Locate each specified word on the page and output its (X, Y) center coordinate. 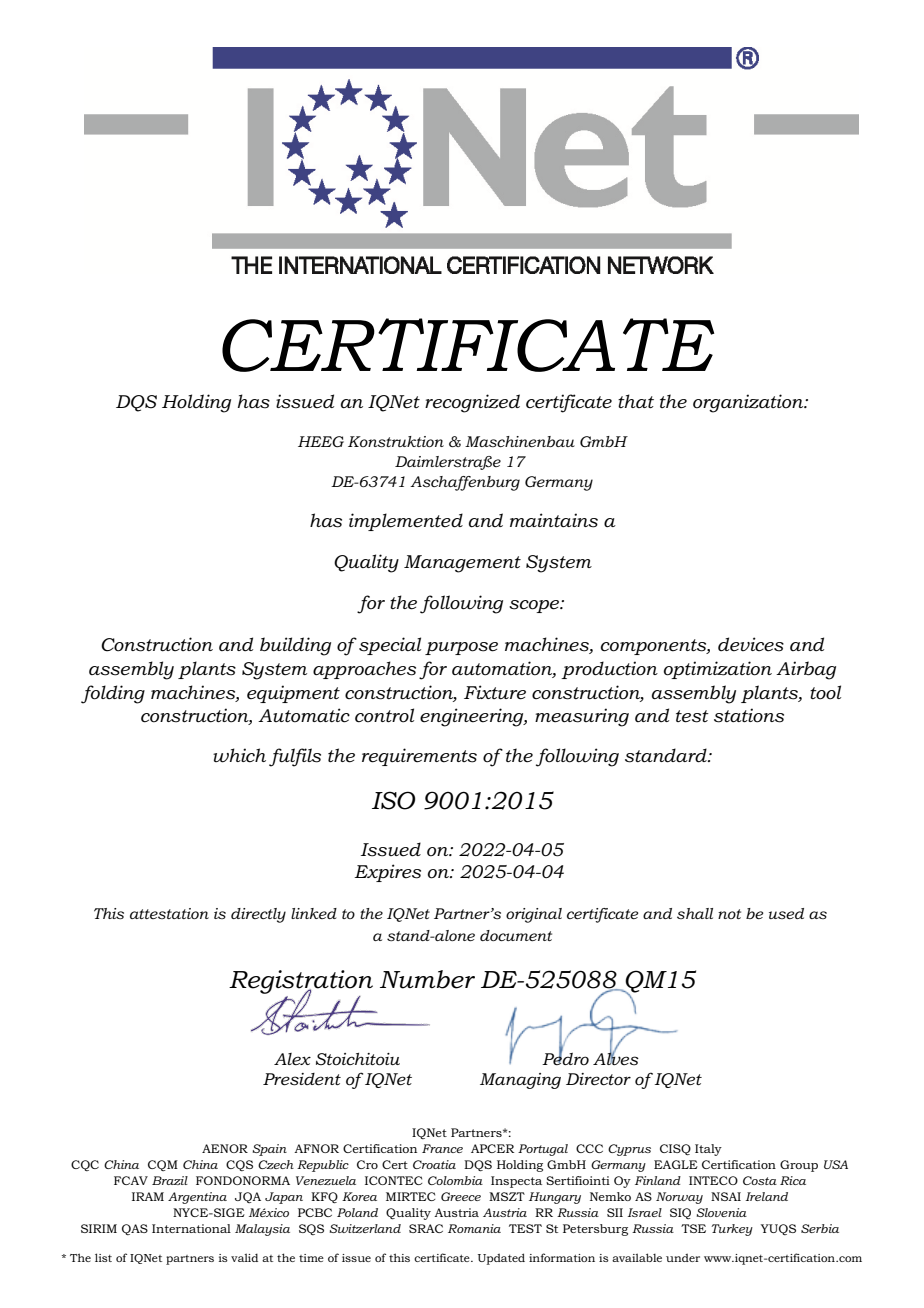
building (295, 646)
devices (751, 644)
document (516, 935)
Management (462, 564)
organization (749, 403)
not (729, 914)
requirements (419, 757)
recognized (472, 403)
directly (258, 915)
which (239, 755)
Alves (616, 1058)
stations (749, 715)
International (191, 1228)
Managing (520, 1081)
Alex (292, 1059)
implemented (406, 522)
